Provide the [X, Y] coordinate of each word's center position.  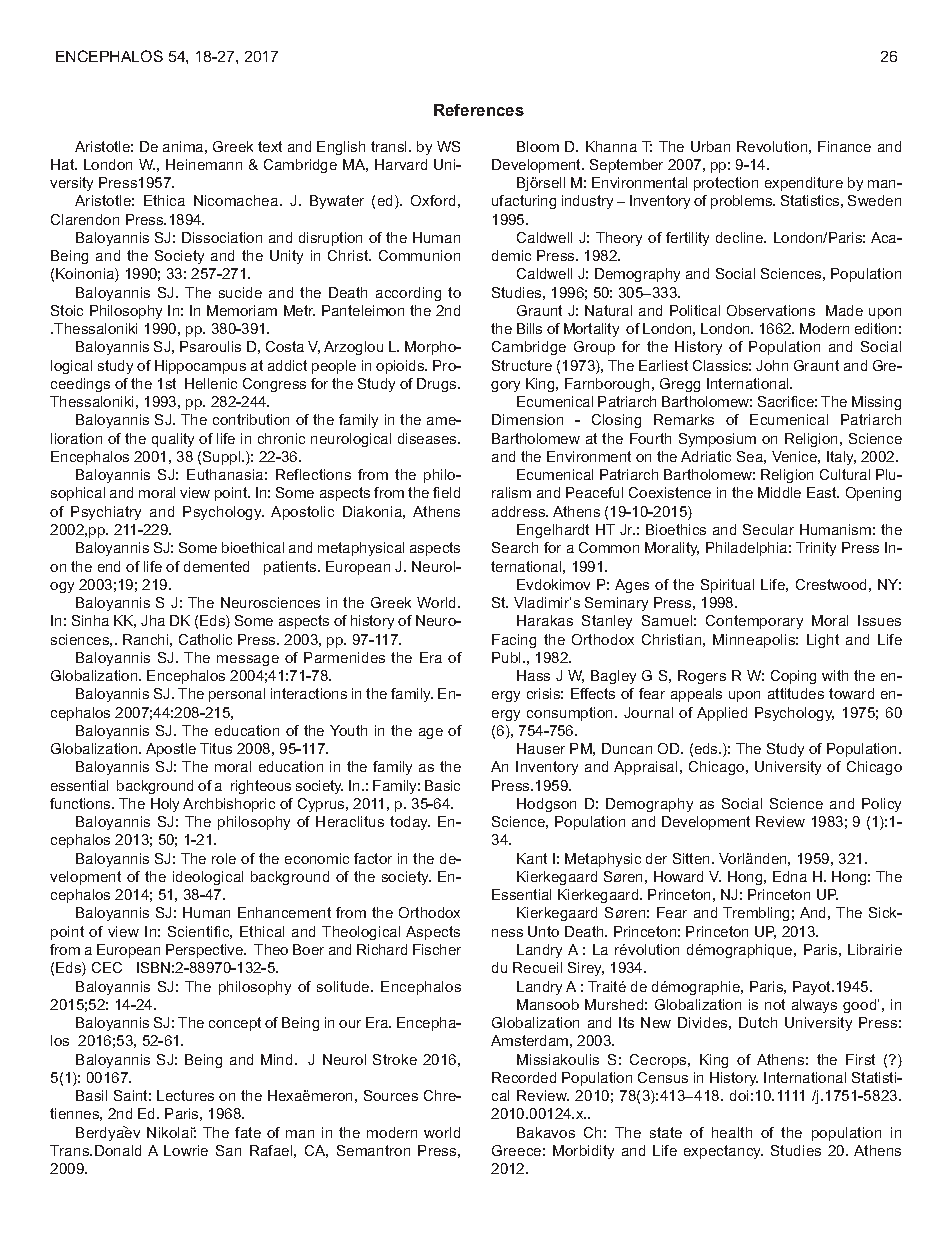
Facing [514, 641]
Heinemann [204, 164]
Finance [844, 146]
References [479, 110]
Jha [153, 620]
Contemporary [754, 622]
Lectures [185, 1095]
